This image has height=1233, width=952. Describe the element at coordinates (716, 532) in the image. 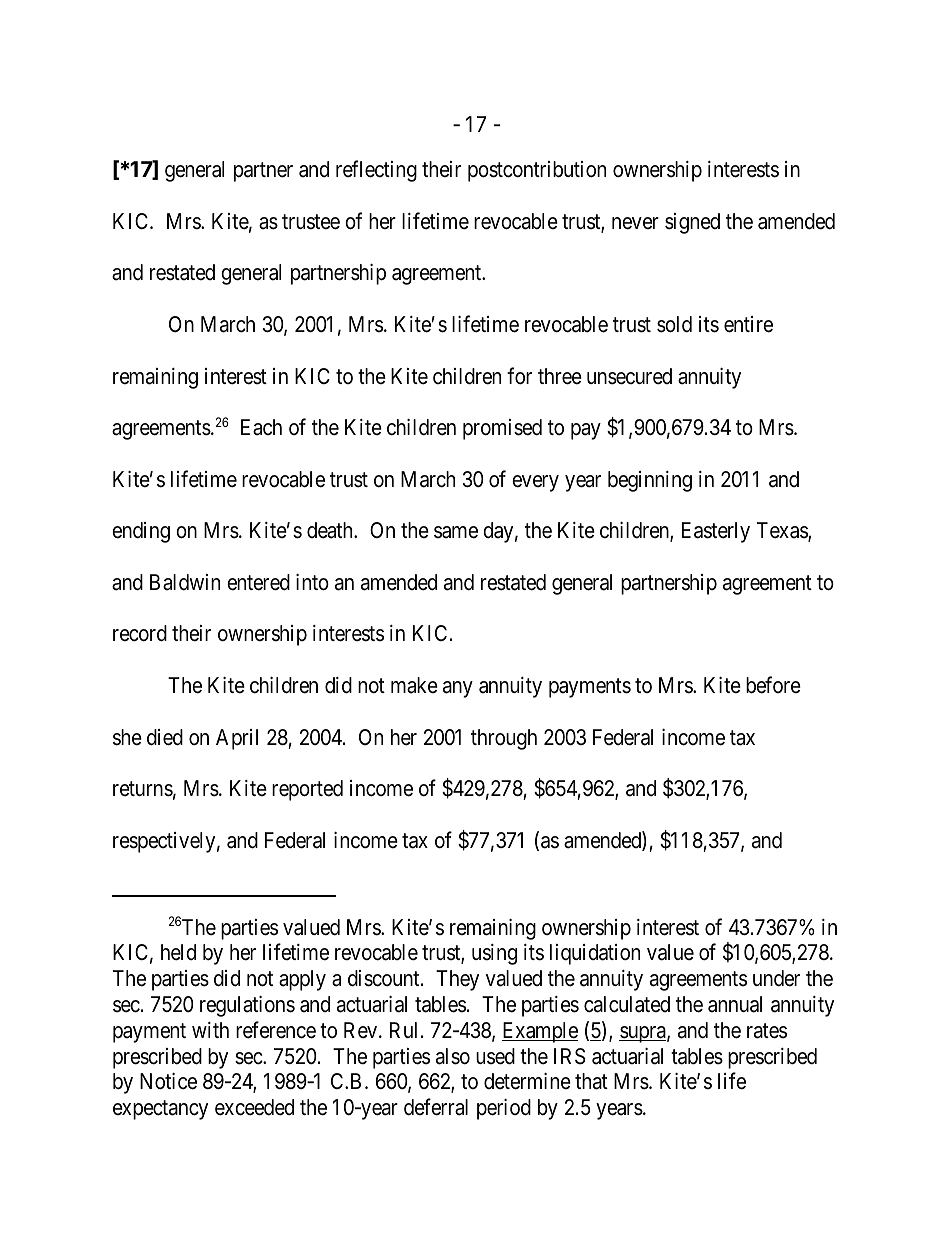

I see `Easterly` at that location.
